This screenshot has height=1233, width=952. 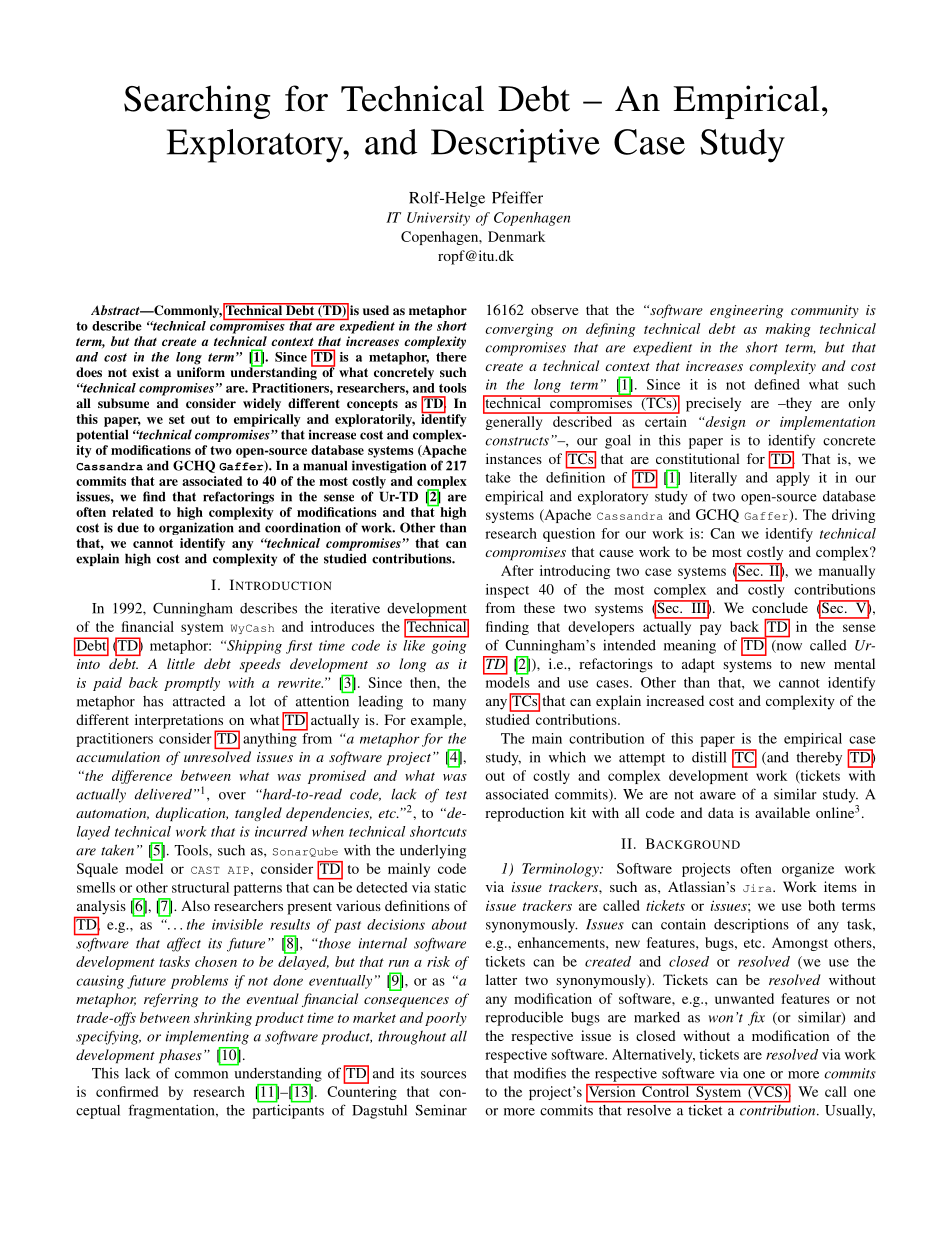 I want to click on adapt, so click(x=698, y=665).
